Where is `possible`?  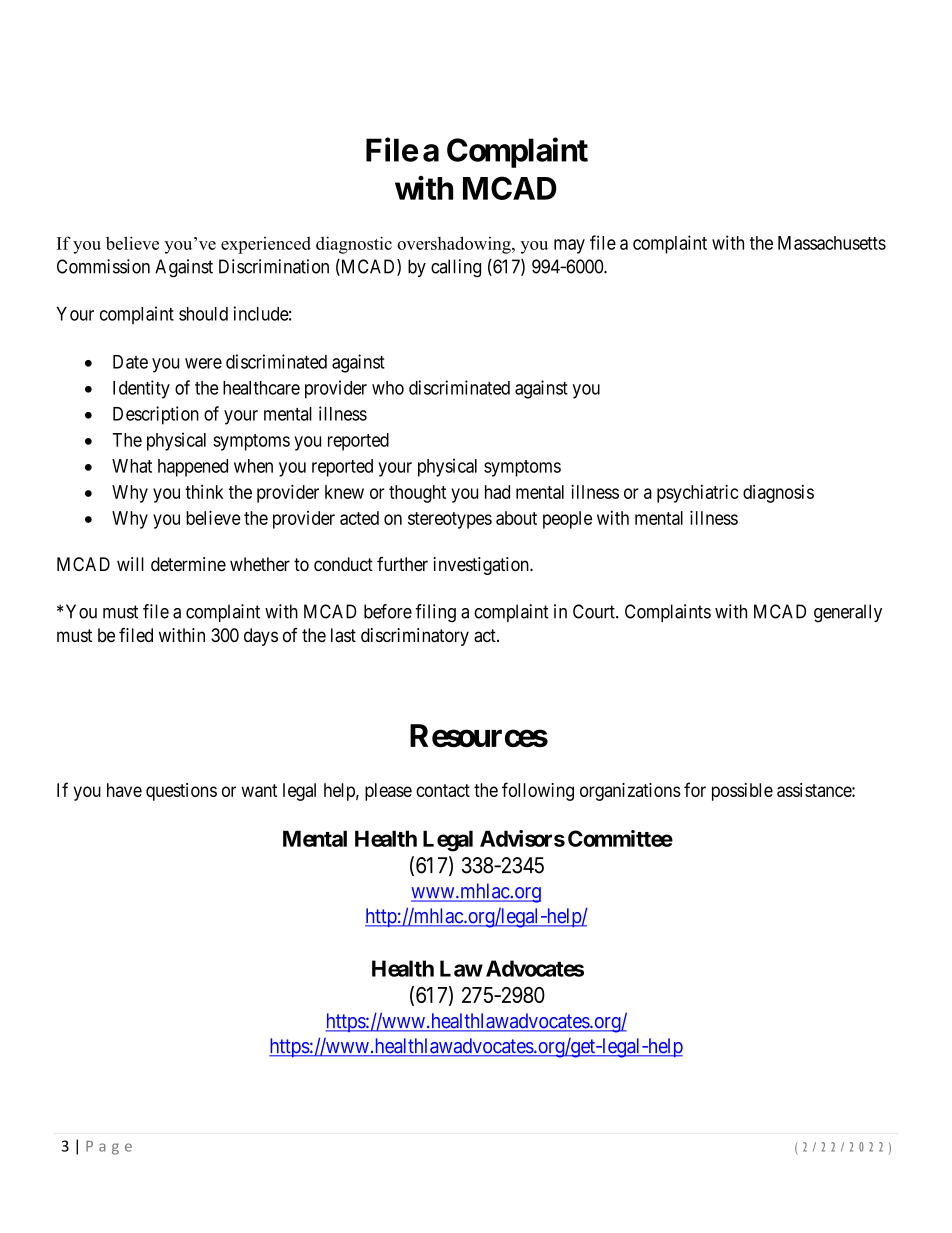
possible is located at coordinates (742, 792).
